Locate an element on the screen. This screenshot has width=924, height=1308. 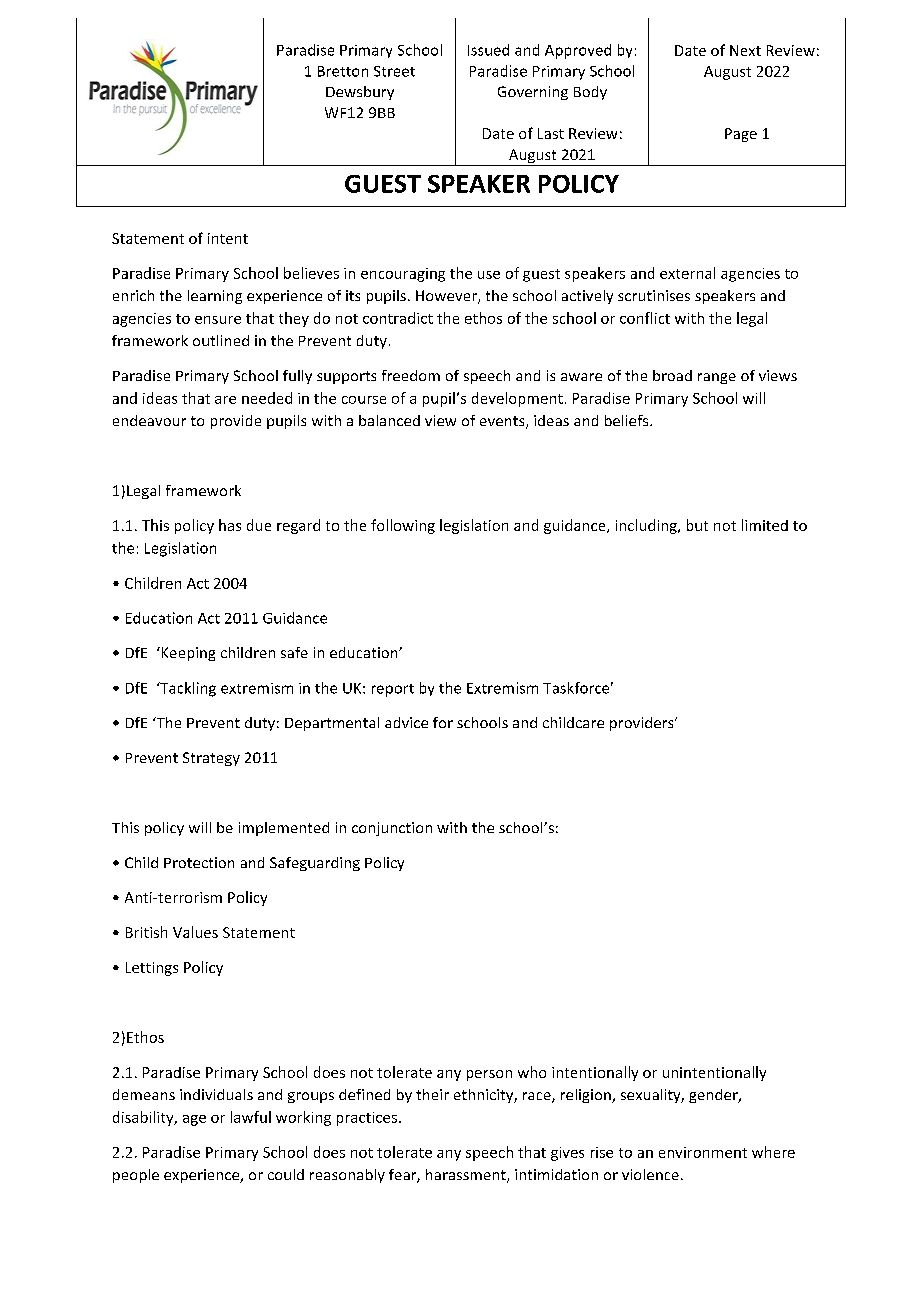
harassment is located at coordinates (467, 1176).
